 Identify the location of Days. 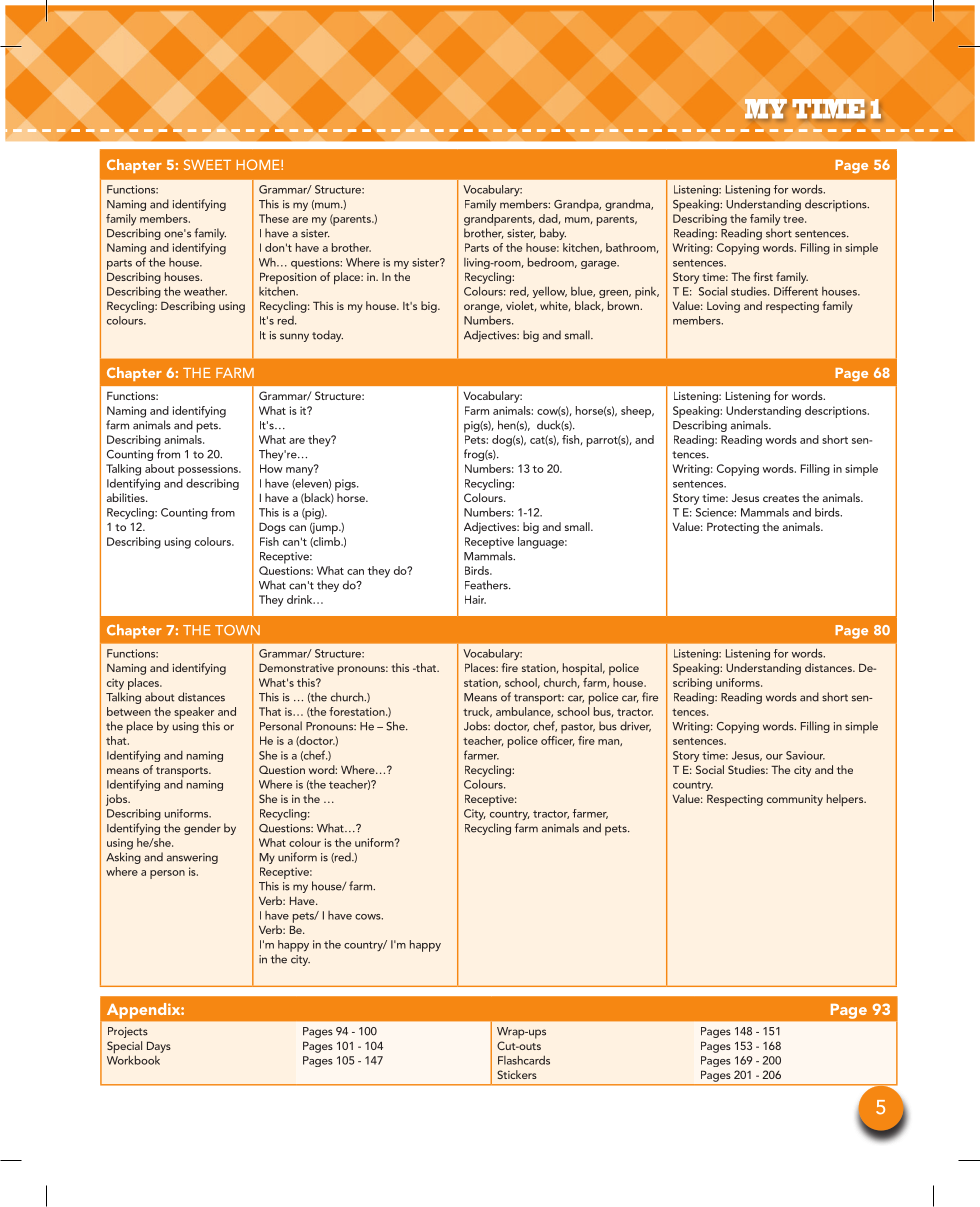
(159, 1047).
